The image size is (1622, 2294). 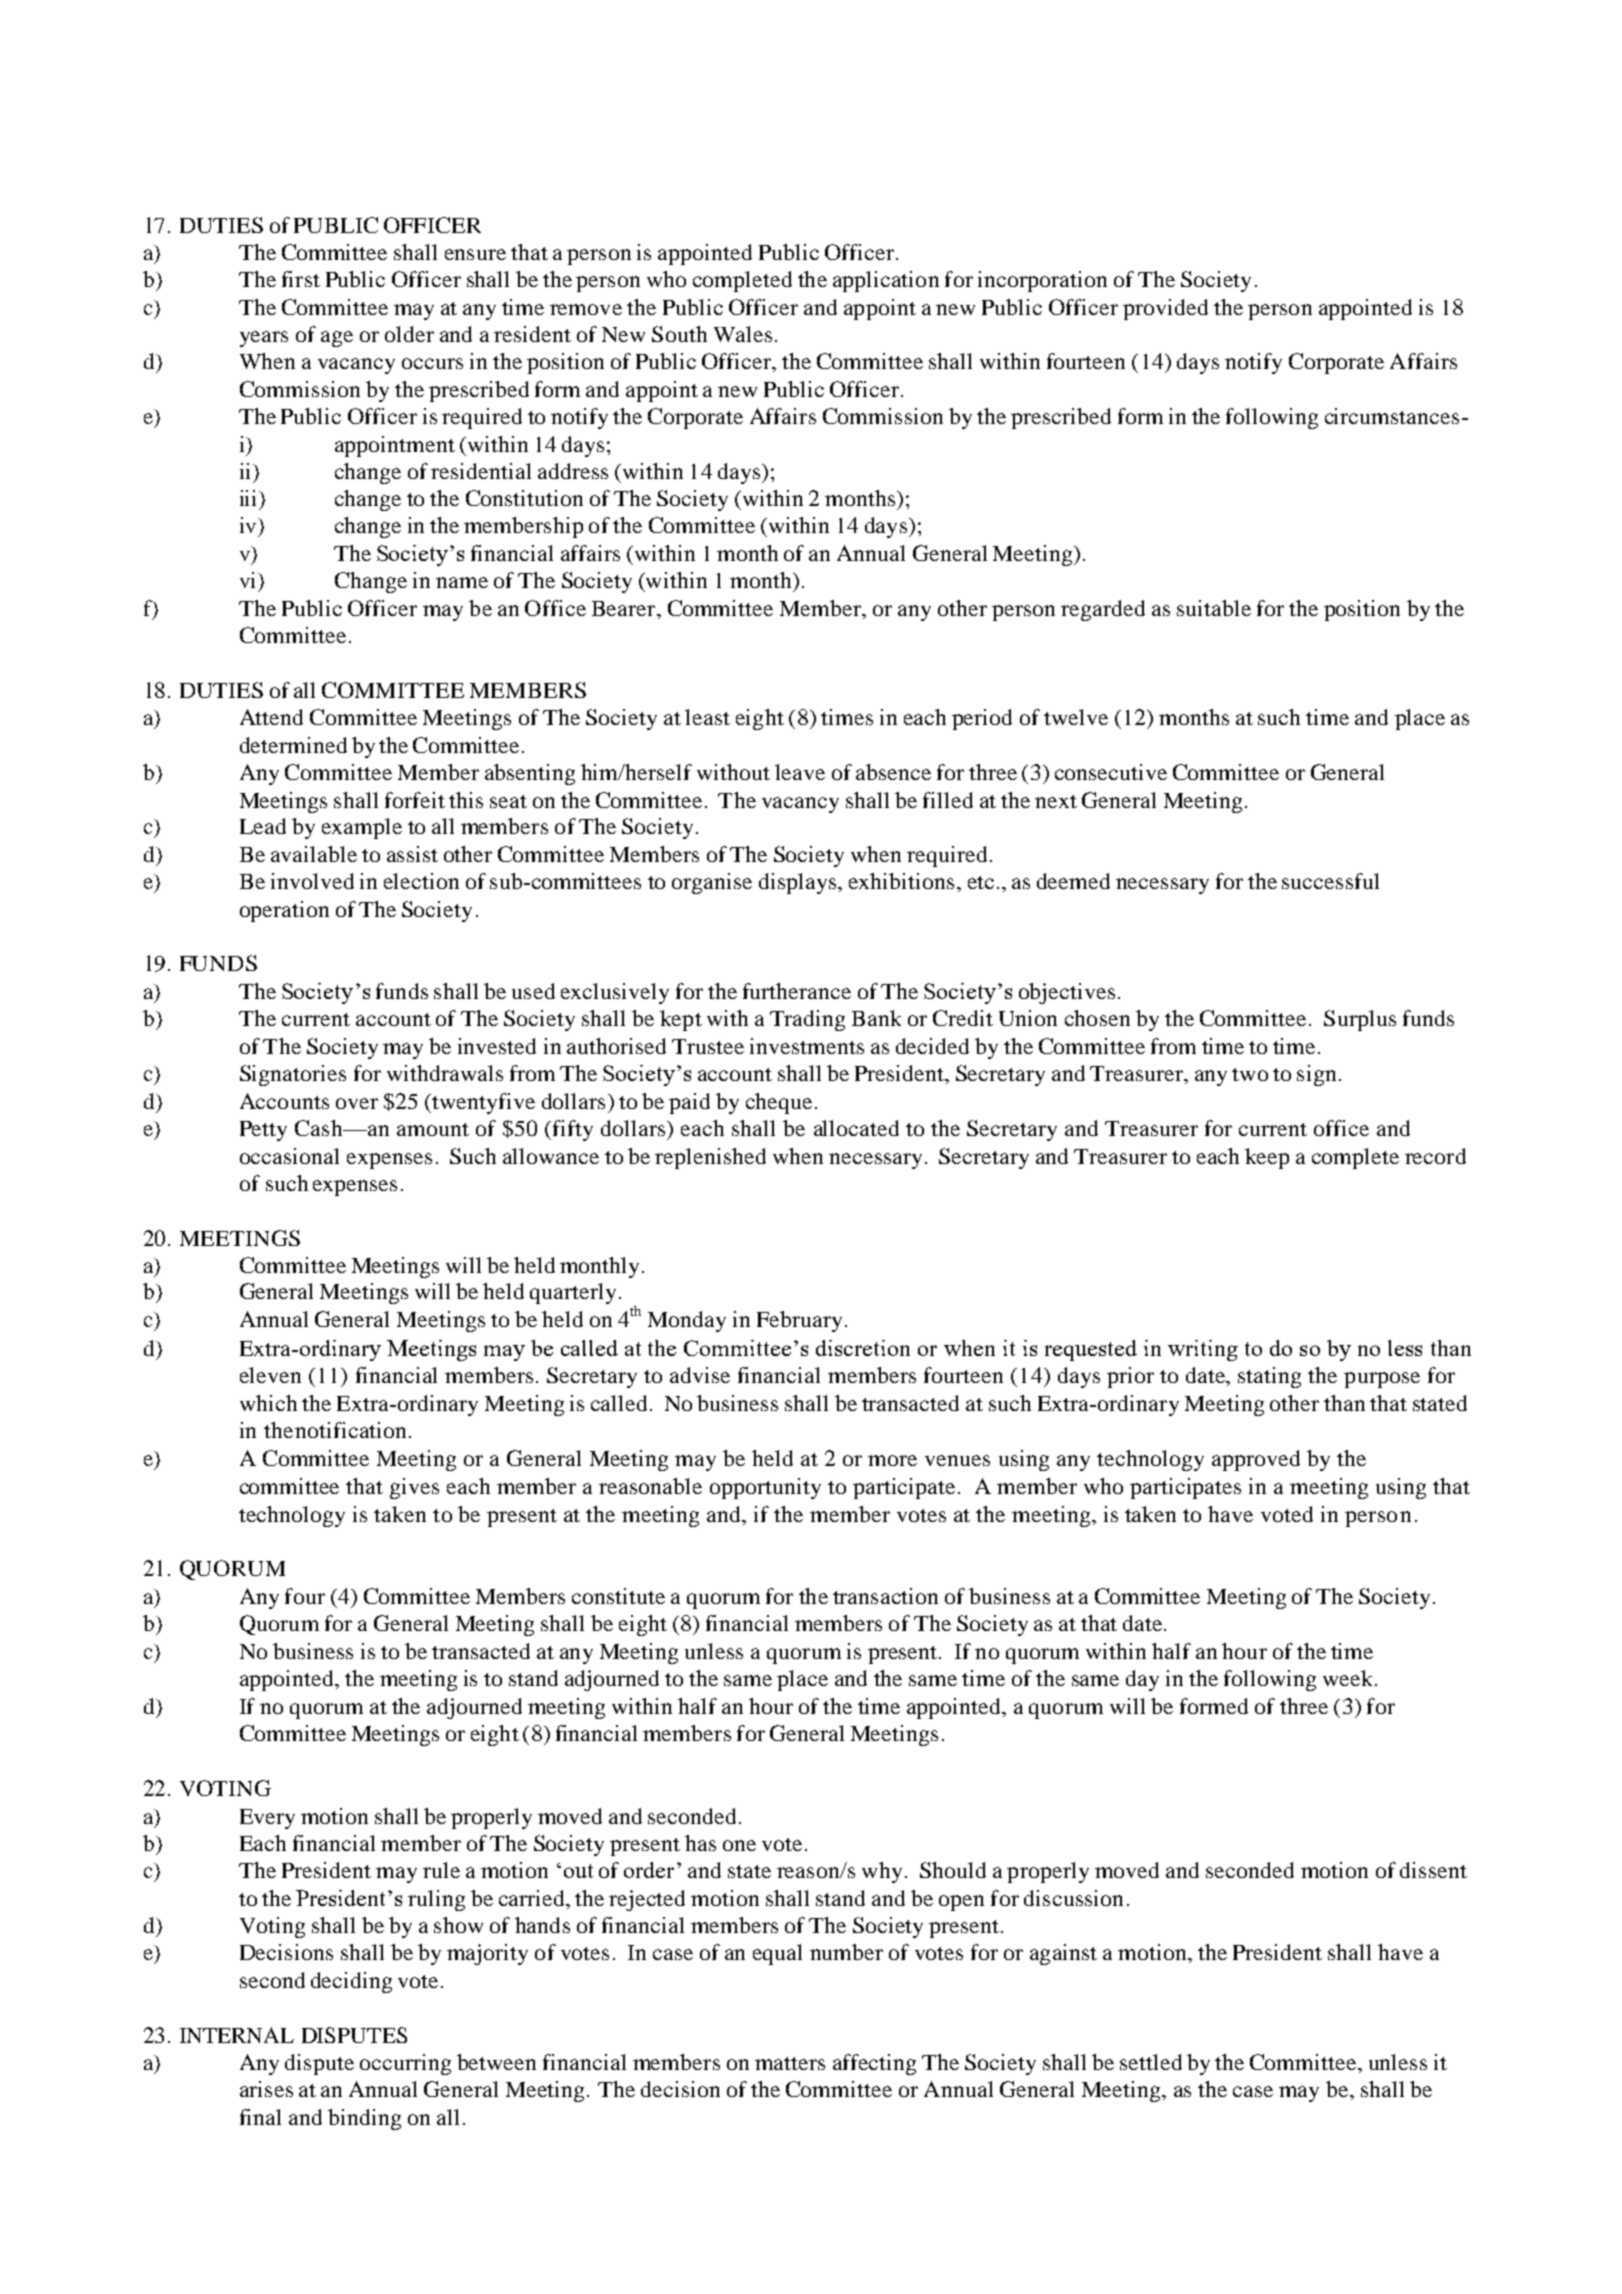 What do you see at coordinates (1256, 1460) in the screenshot?
I see `approved` at bounding box center [1256, 1460].
